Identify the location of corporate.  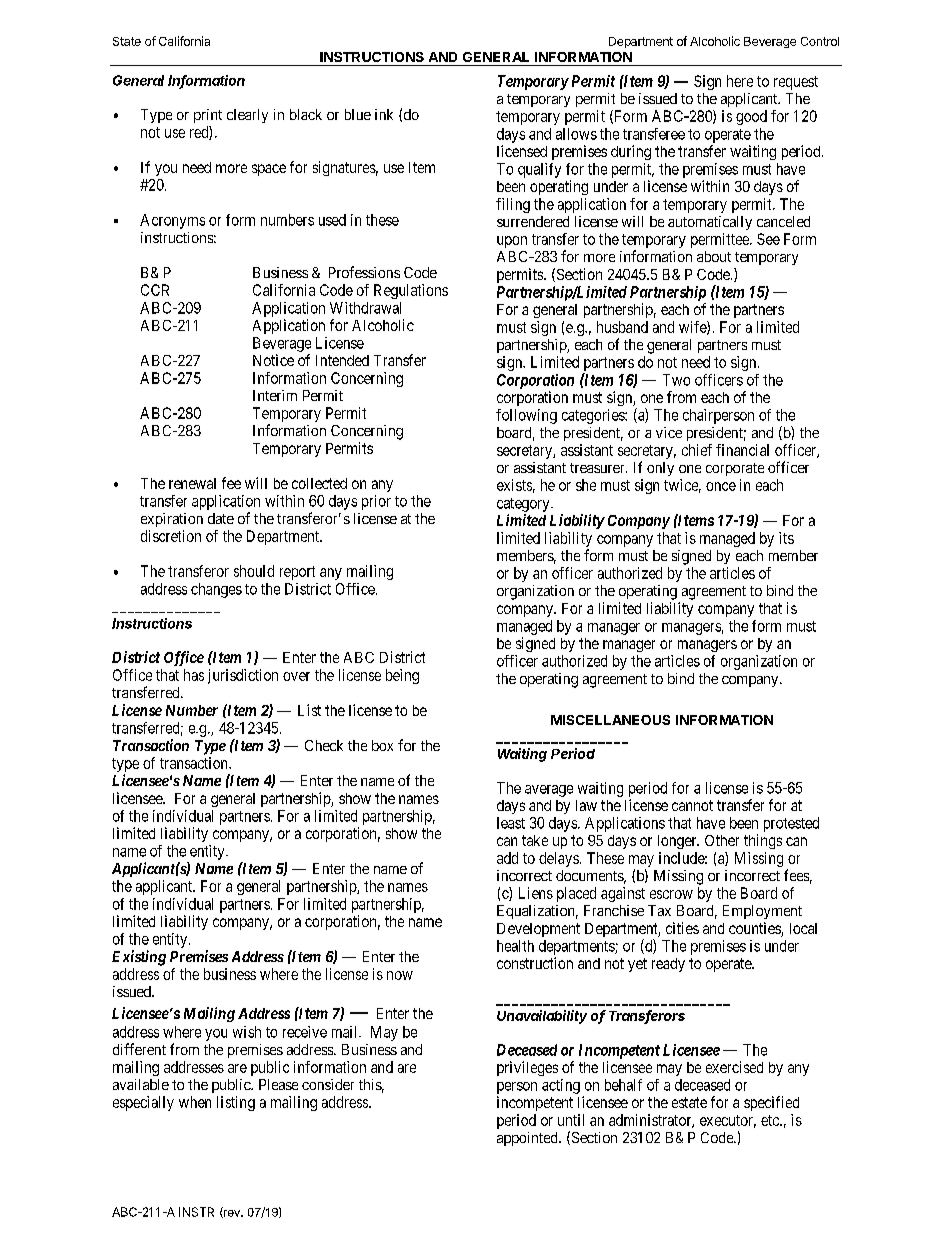
(735, 469).
